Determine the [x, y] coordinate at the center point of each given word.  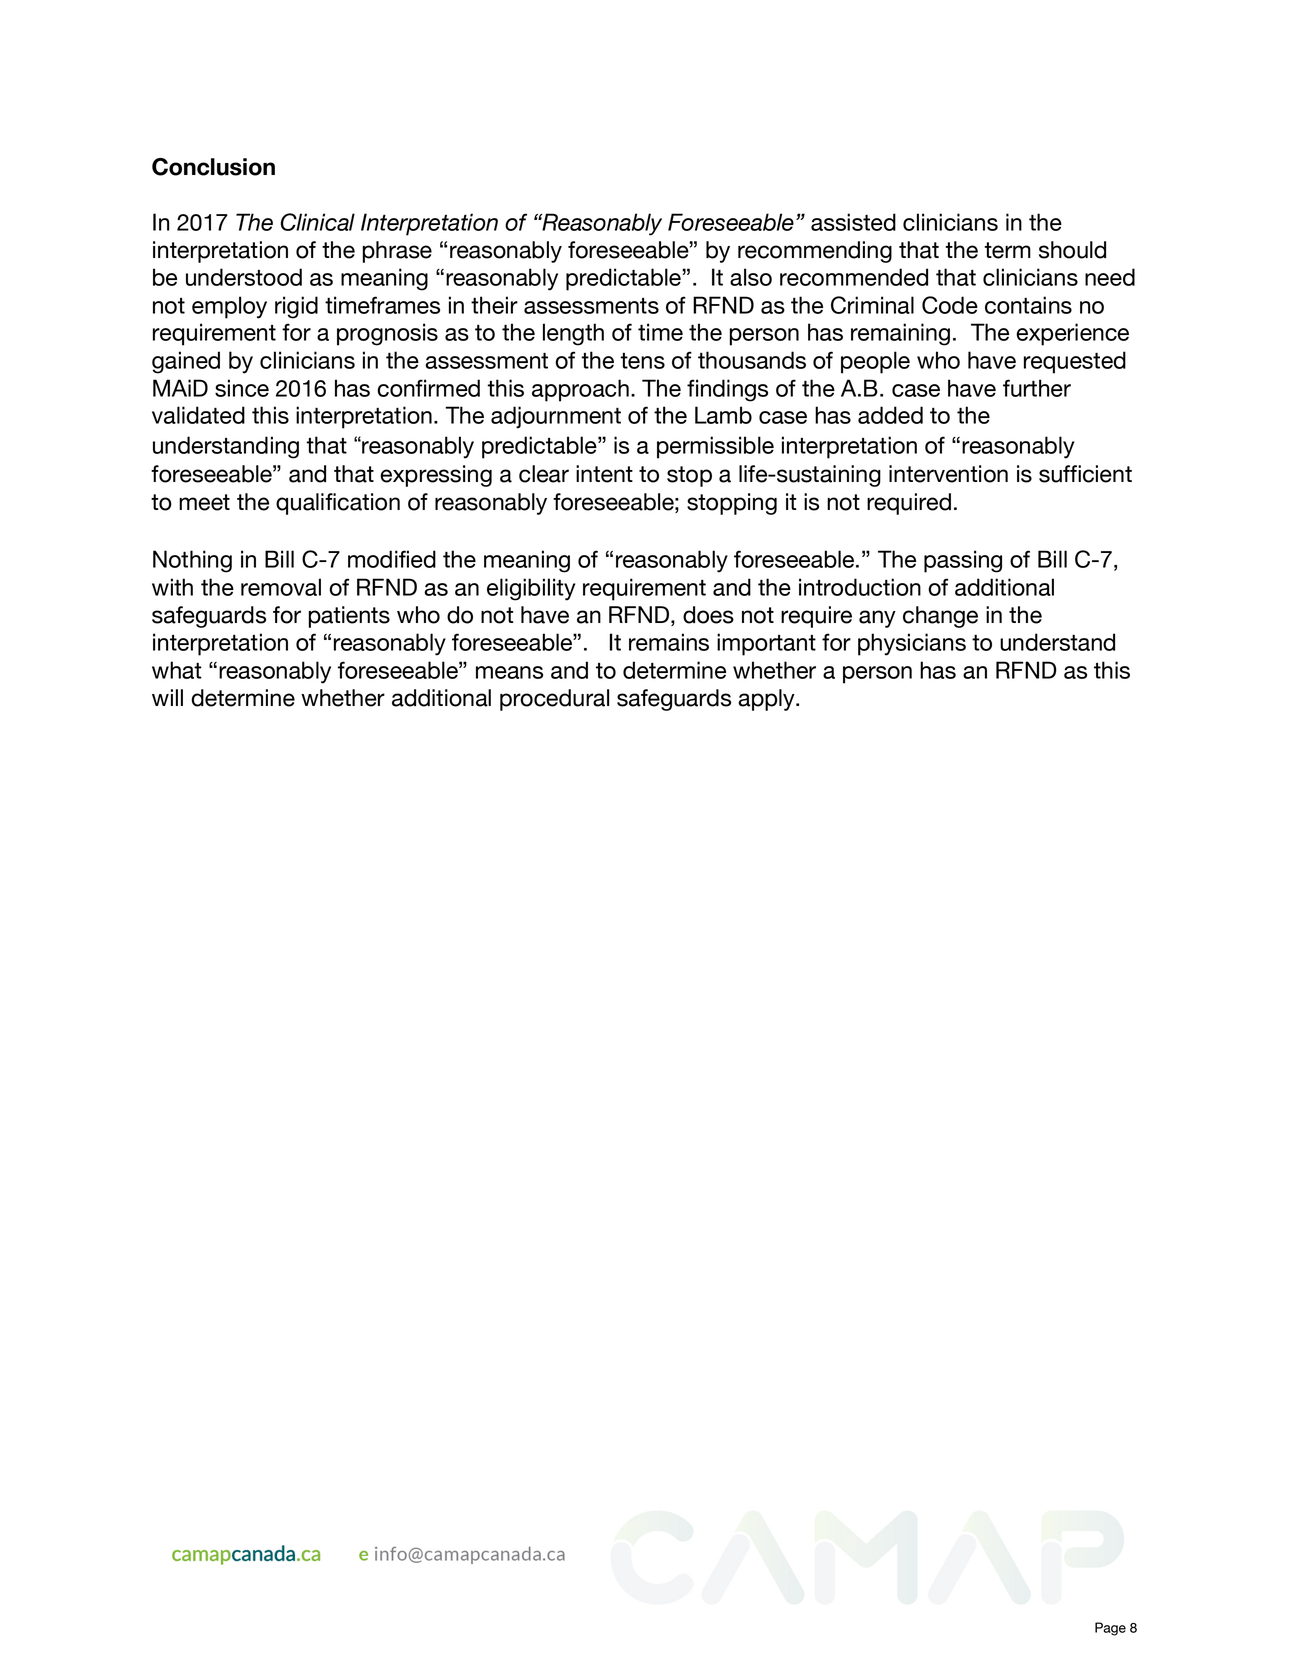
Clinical [318, 222]
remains [669, 642]
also [751, 277]
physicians [912, 644]
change [940, 617]
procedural [554, 700]
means [509, 672]
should [1072, 250]
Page [1110, 1629]
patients [349, 617]
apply [767, 700]
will [167, 697]
